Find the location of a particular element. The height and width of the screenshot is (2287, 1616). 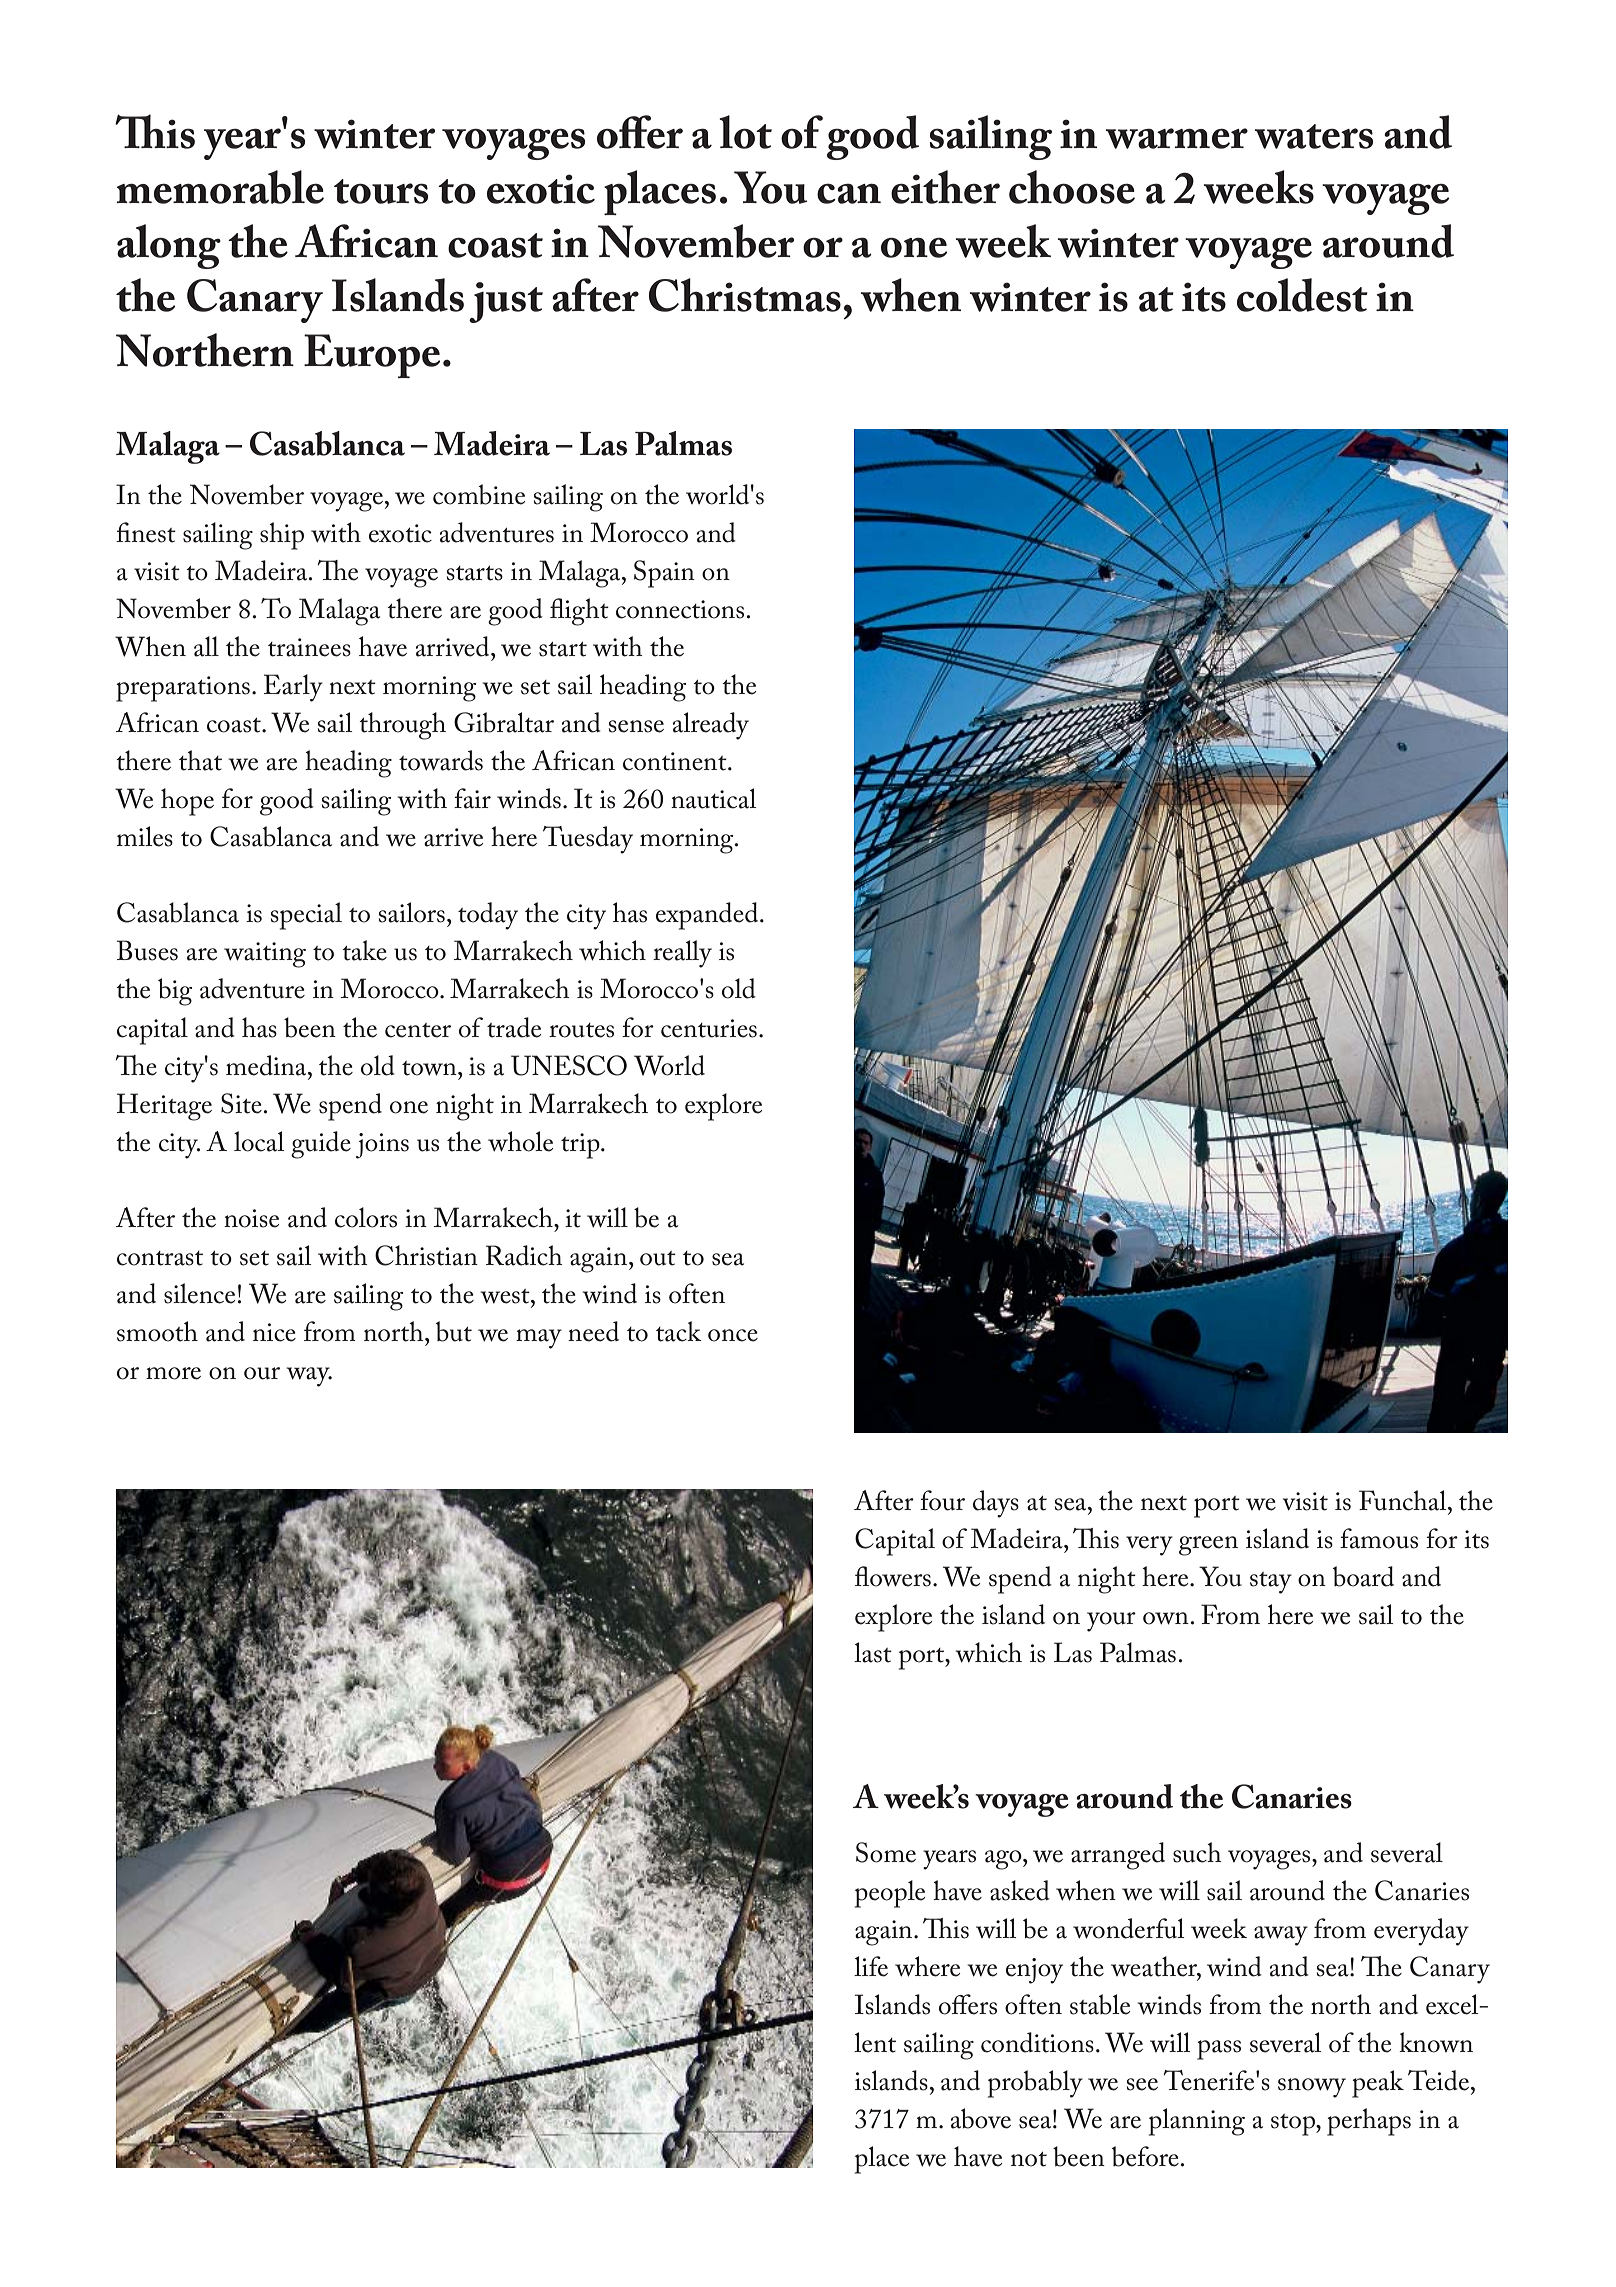

nice is located at coordinates (274, 1332).
